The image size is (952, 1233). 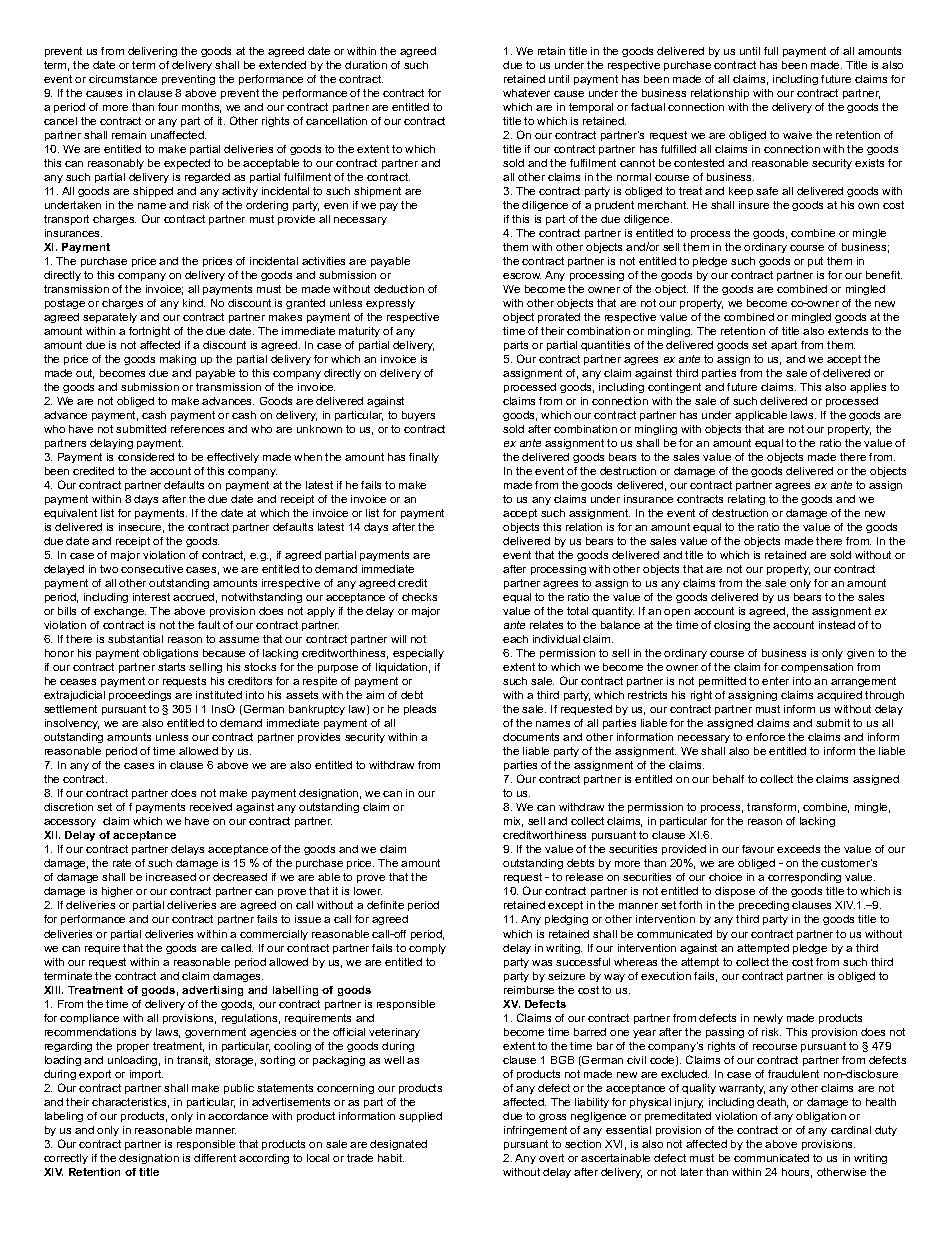 What do you see at coordinates (215, 1158) in the screenshot?
I see `different` at bounding box center [215, 1158].
